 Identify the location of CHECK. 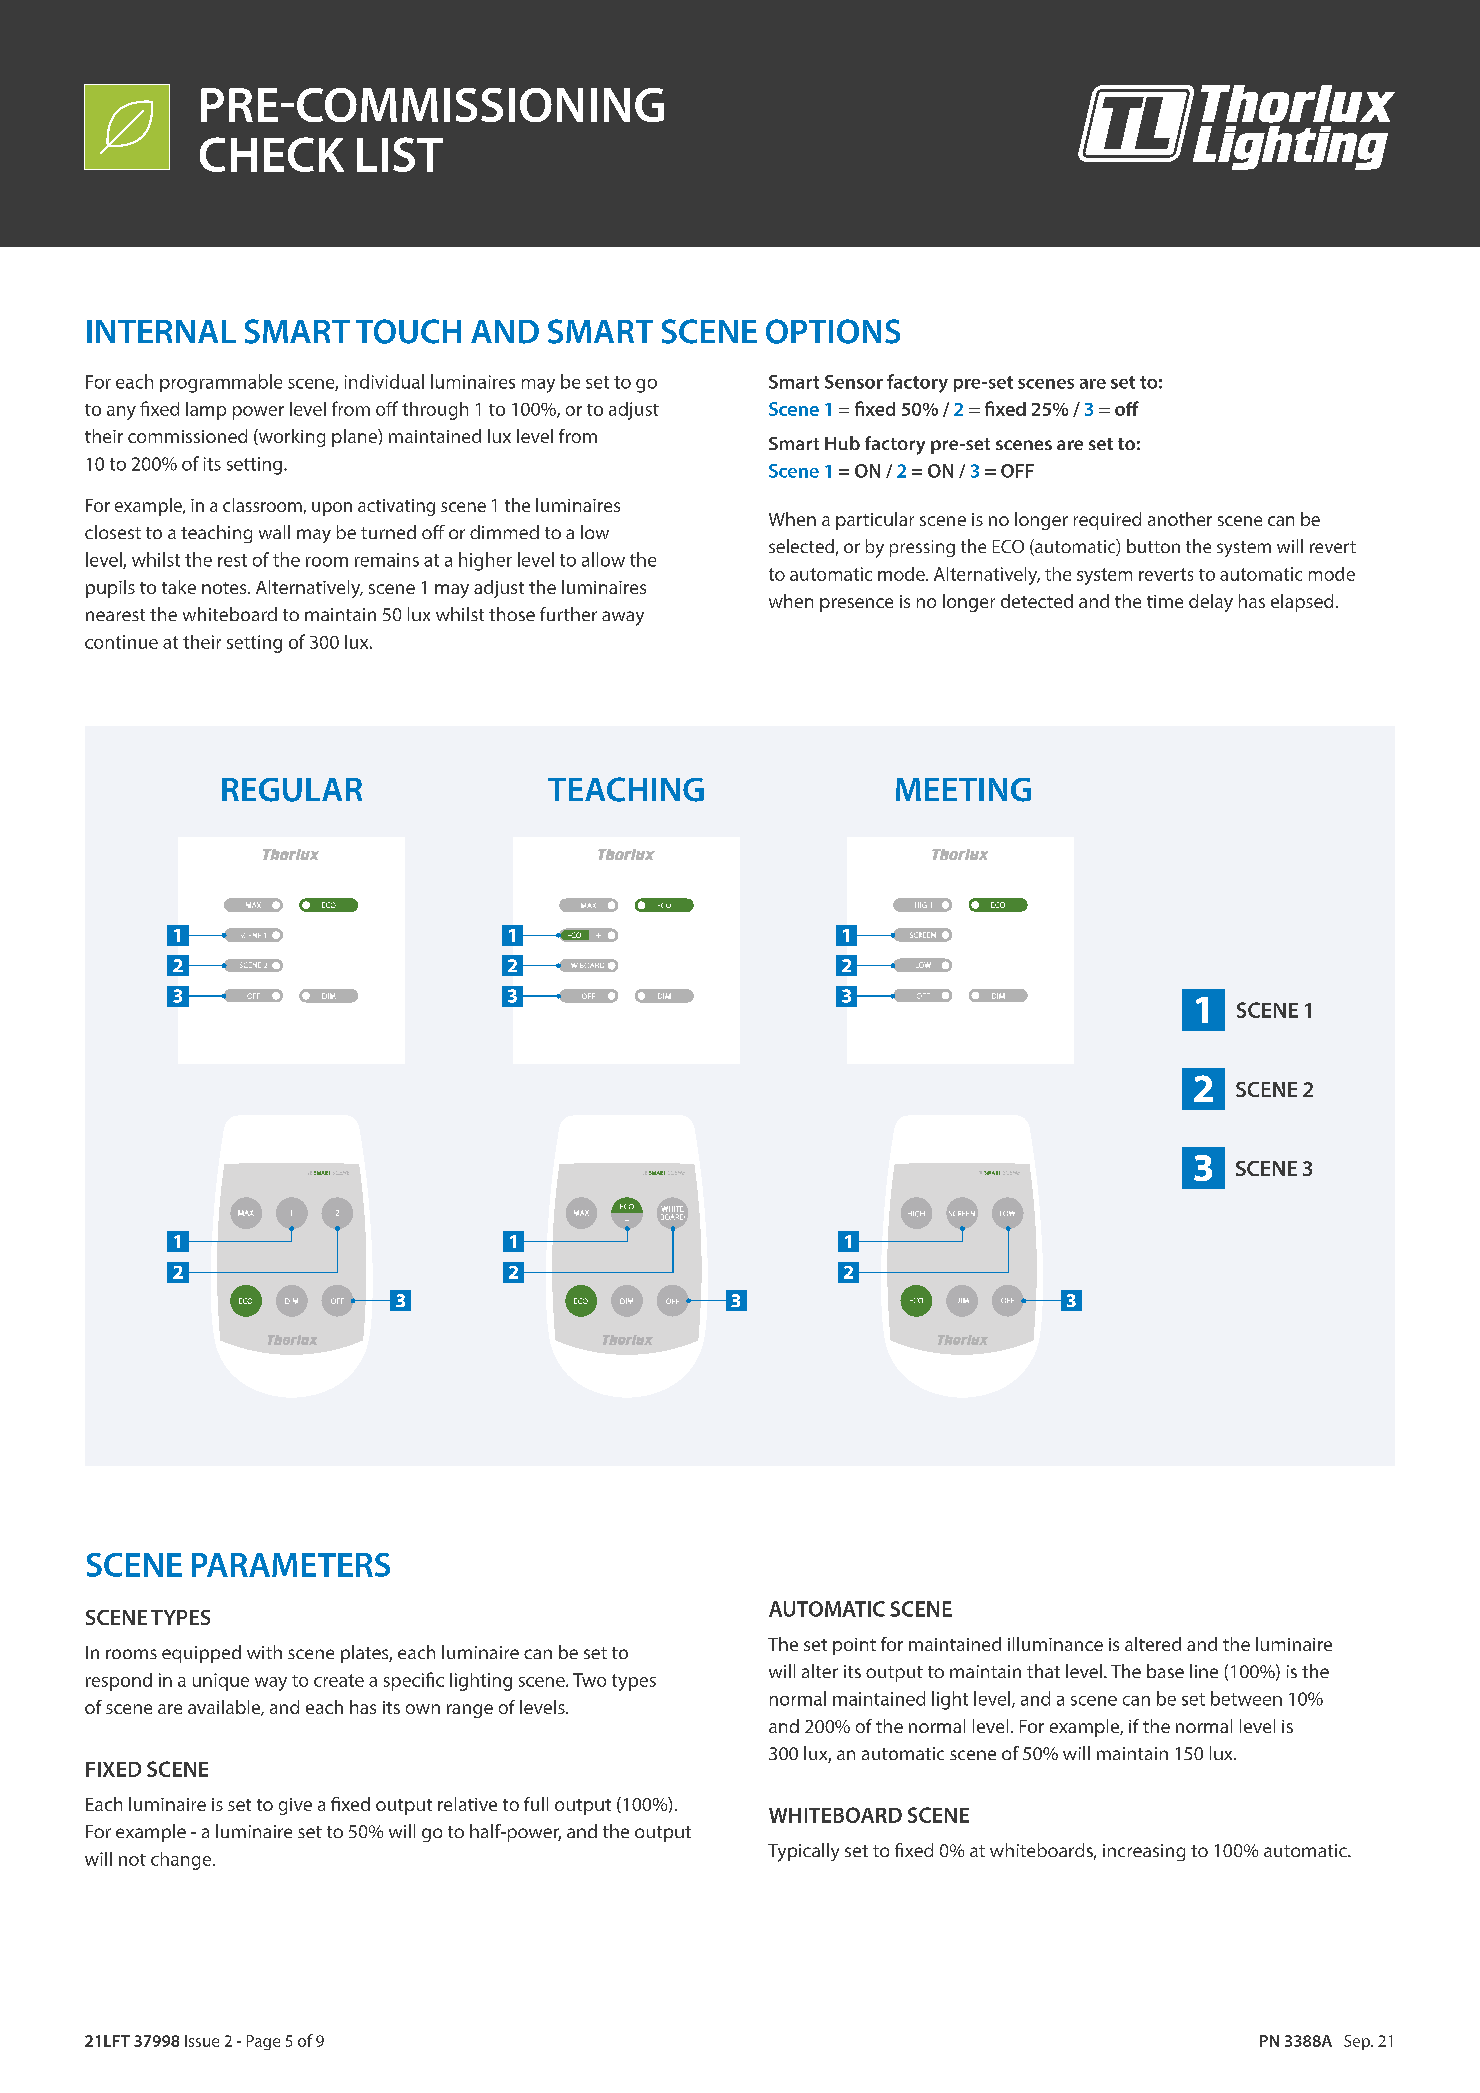
(272, 154).
